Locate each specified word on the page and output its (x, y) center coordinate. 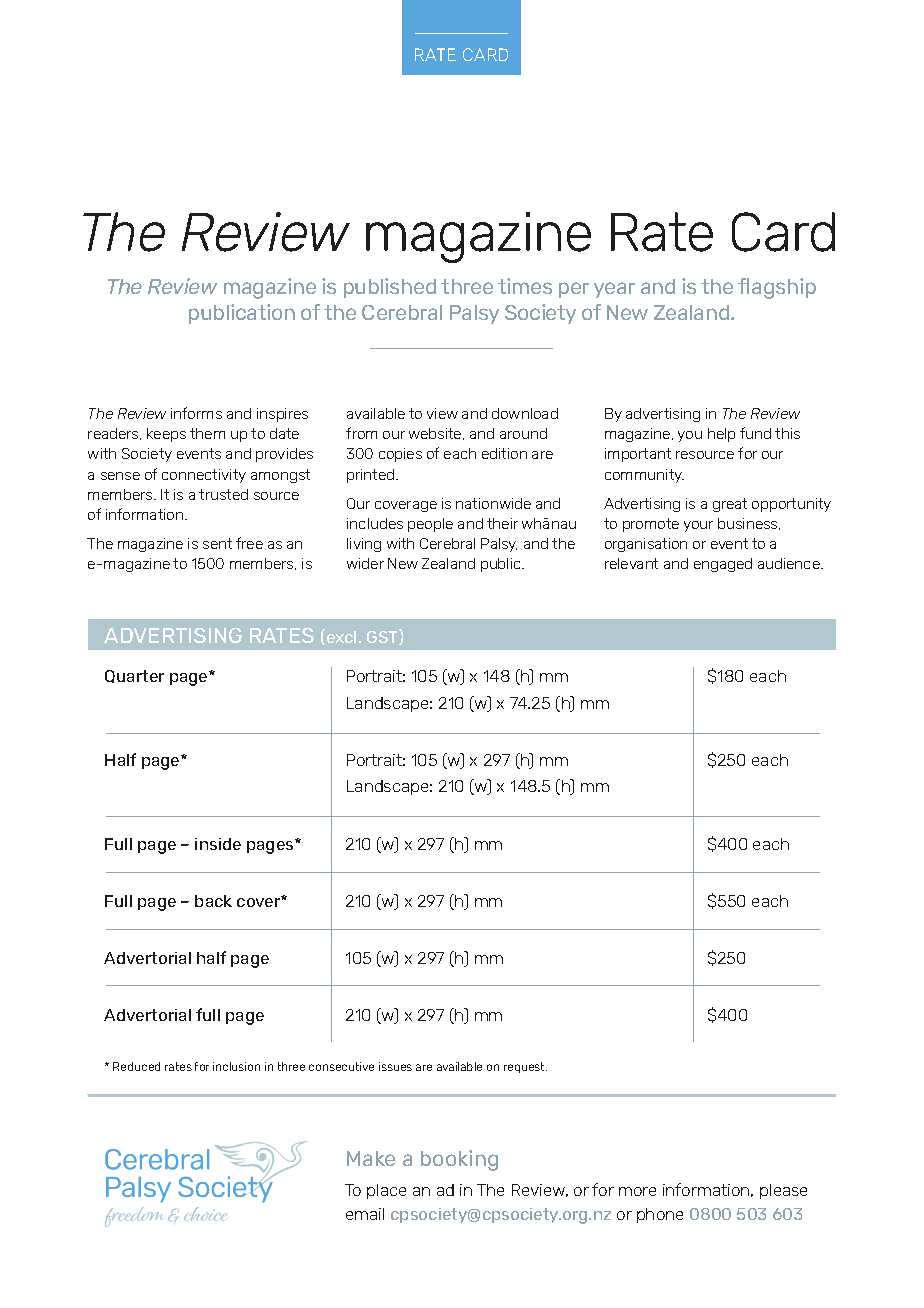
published (390, 288)
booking (459, 1160)
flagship (777, 288)
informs (196, 413)
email (365, 1214)
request (525, 1067)
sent (217, 543)
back (213, 901)
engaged (723, 565)
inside (218, 844)
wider (365, 563)
